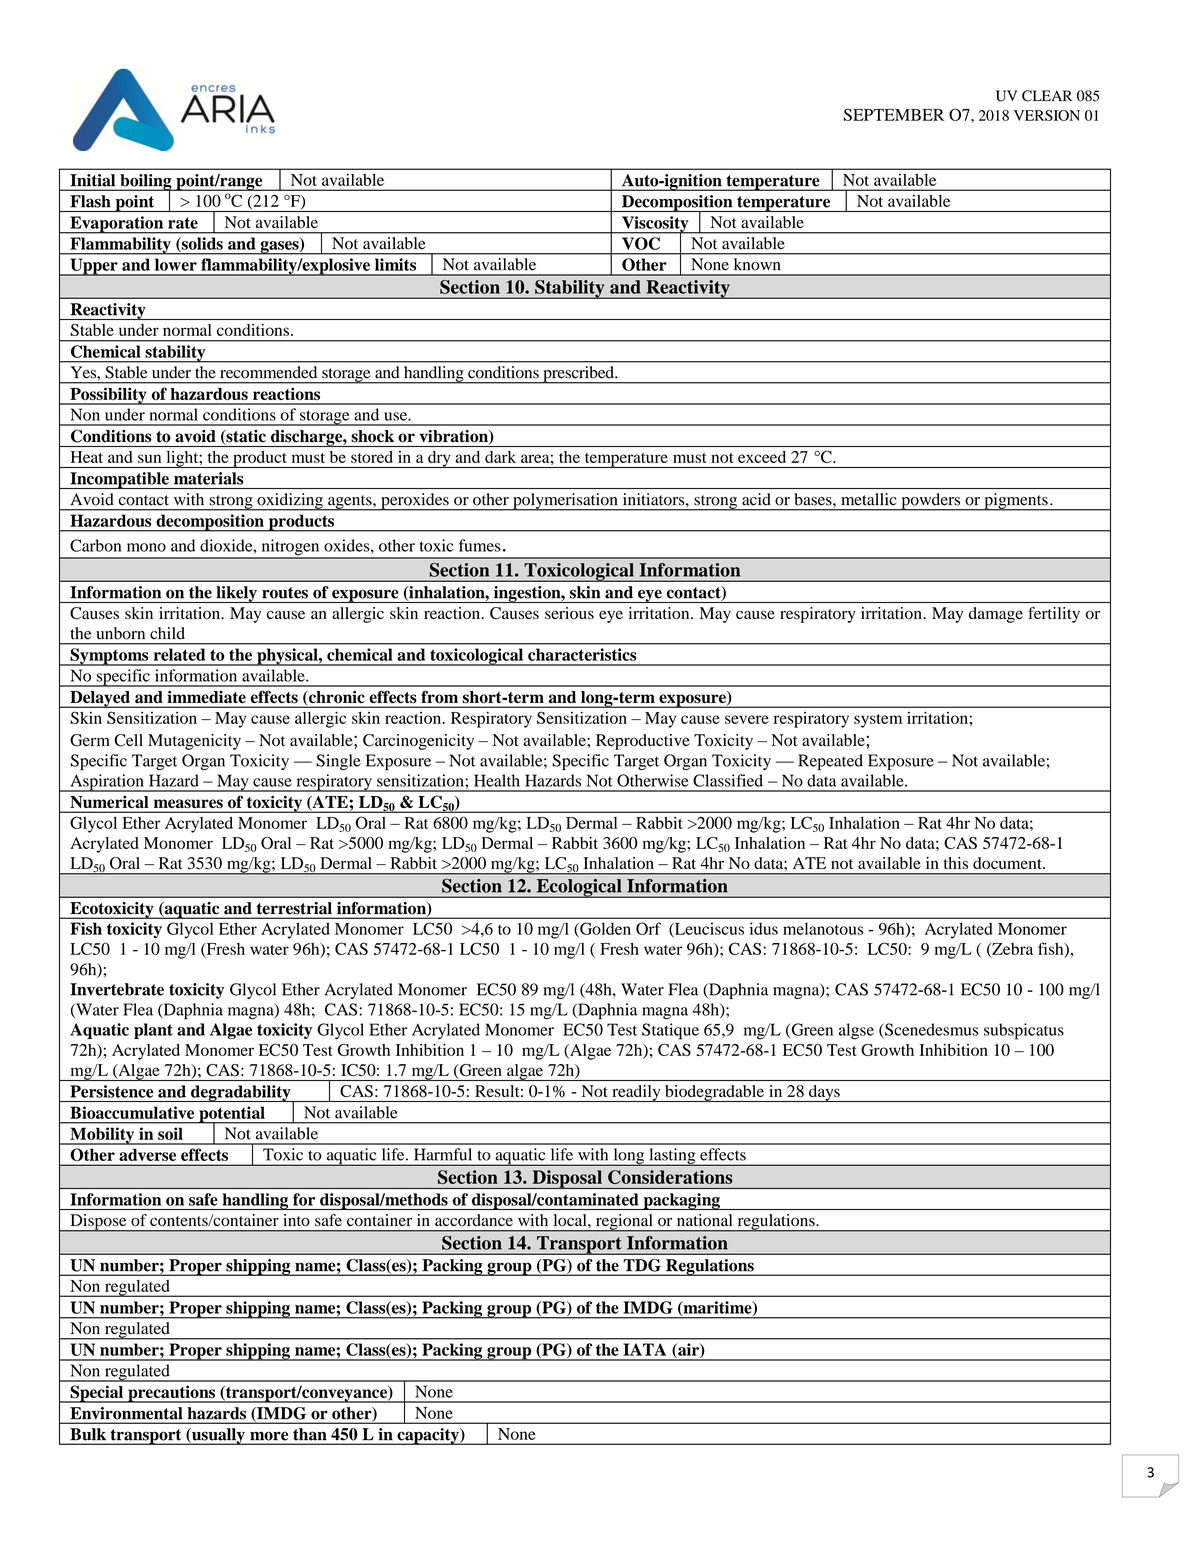 The height and width of the screenshot is (1543, 1192). Describe the element at coordinates (704, 1220) in the screenshot. I see `national` at that location.
